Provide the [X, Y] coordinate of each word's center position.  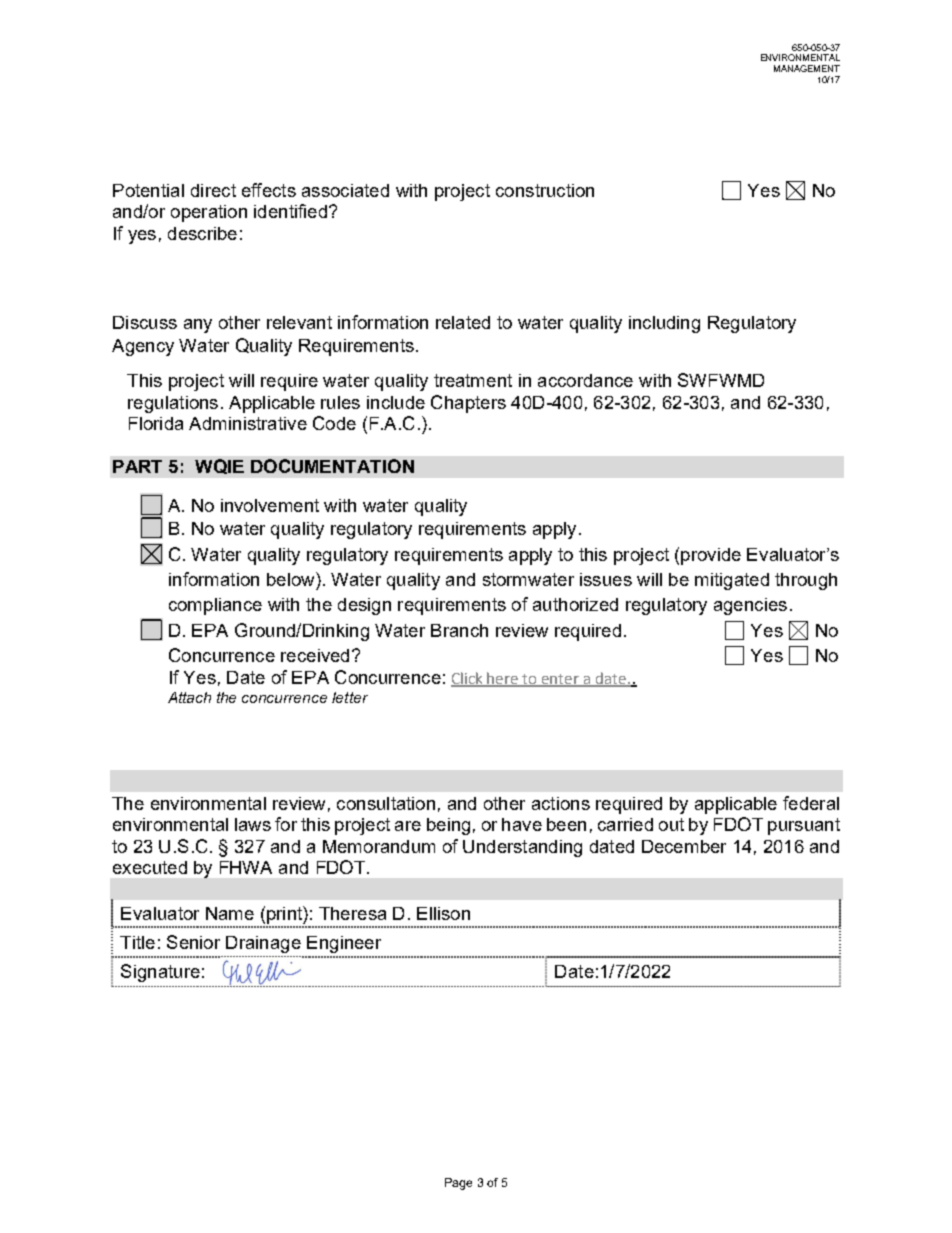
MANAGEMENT [807, 68]
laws [253, 824]
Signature [160, 973]
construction [545, 190]
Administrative [248, 423]
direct [213, 190]
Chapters [468, 404]
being [448, 826]
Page [458, 1184]
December [684, 846]
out [671, 824]
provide [711, 556]
